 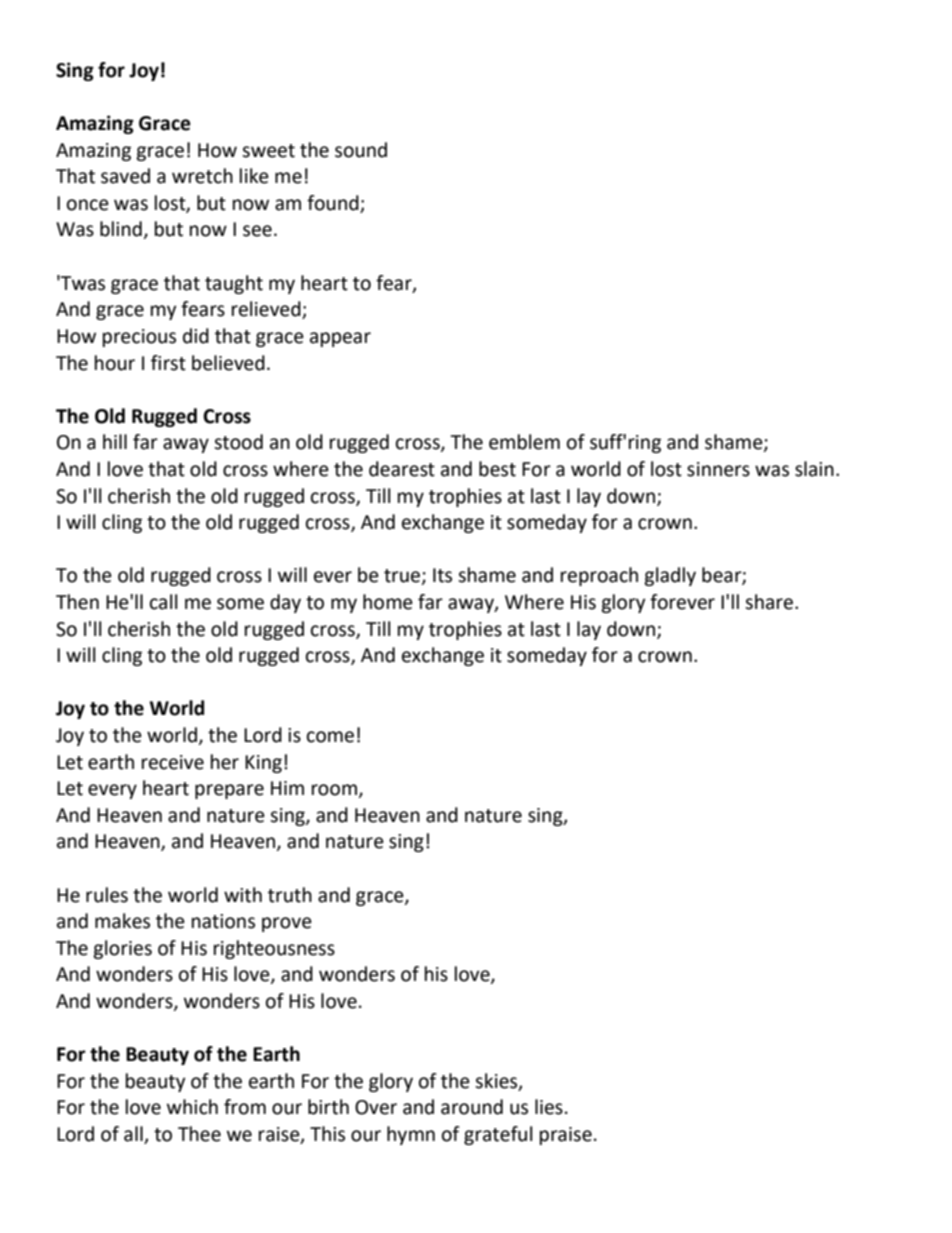 I want to click on sound, so click(x=361, y=150).
